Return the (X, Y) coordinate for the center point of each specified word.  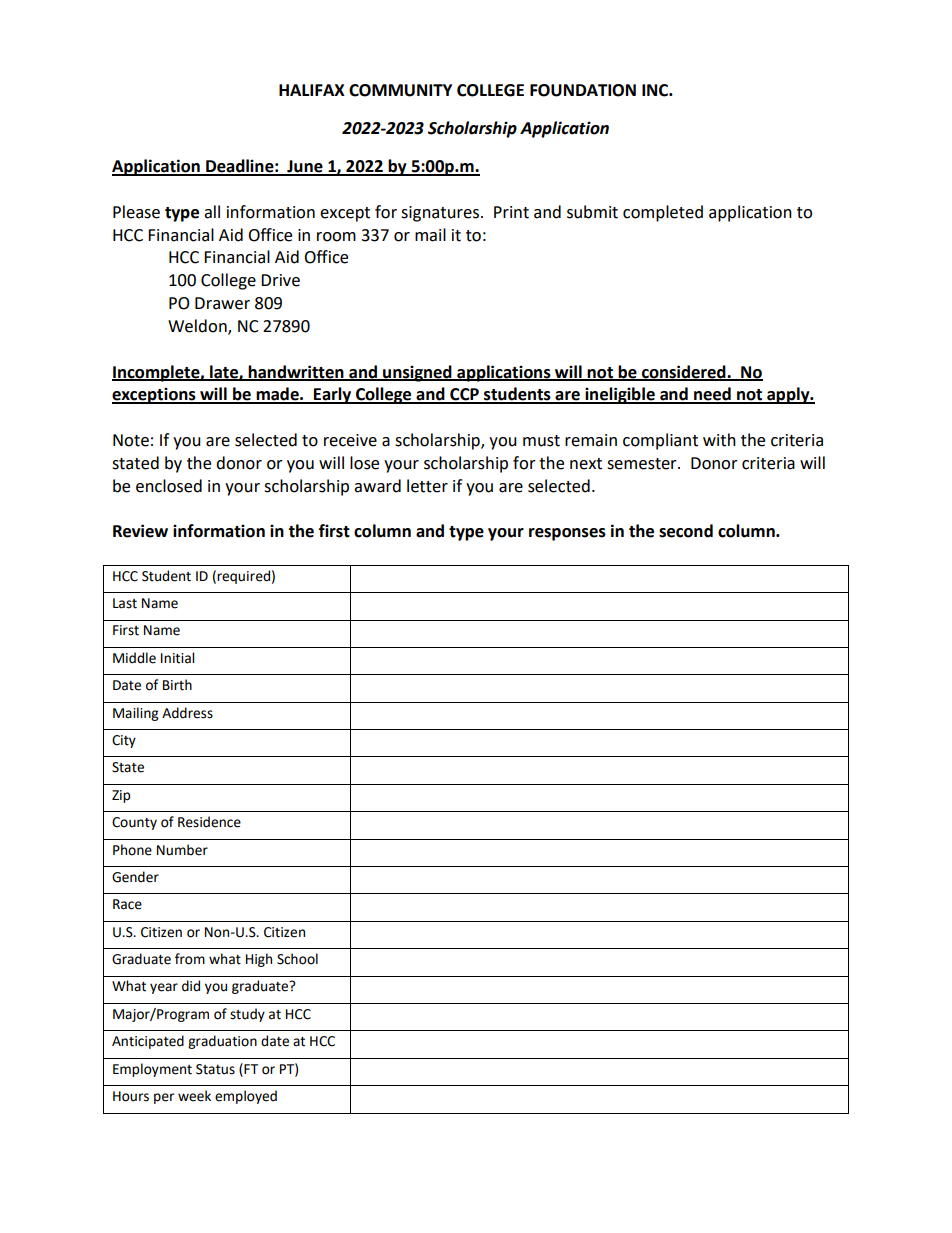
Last (125, 603)
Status (215, 1069)
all (212, 212)
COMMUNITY (400, 90)
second (686, 531)
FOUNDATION (583, 90)
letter (427, 486)
